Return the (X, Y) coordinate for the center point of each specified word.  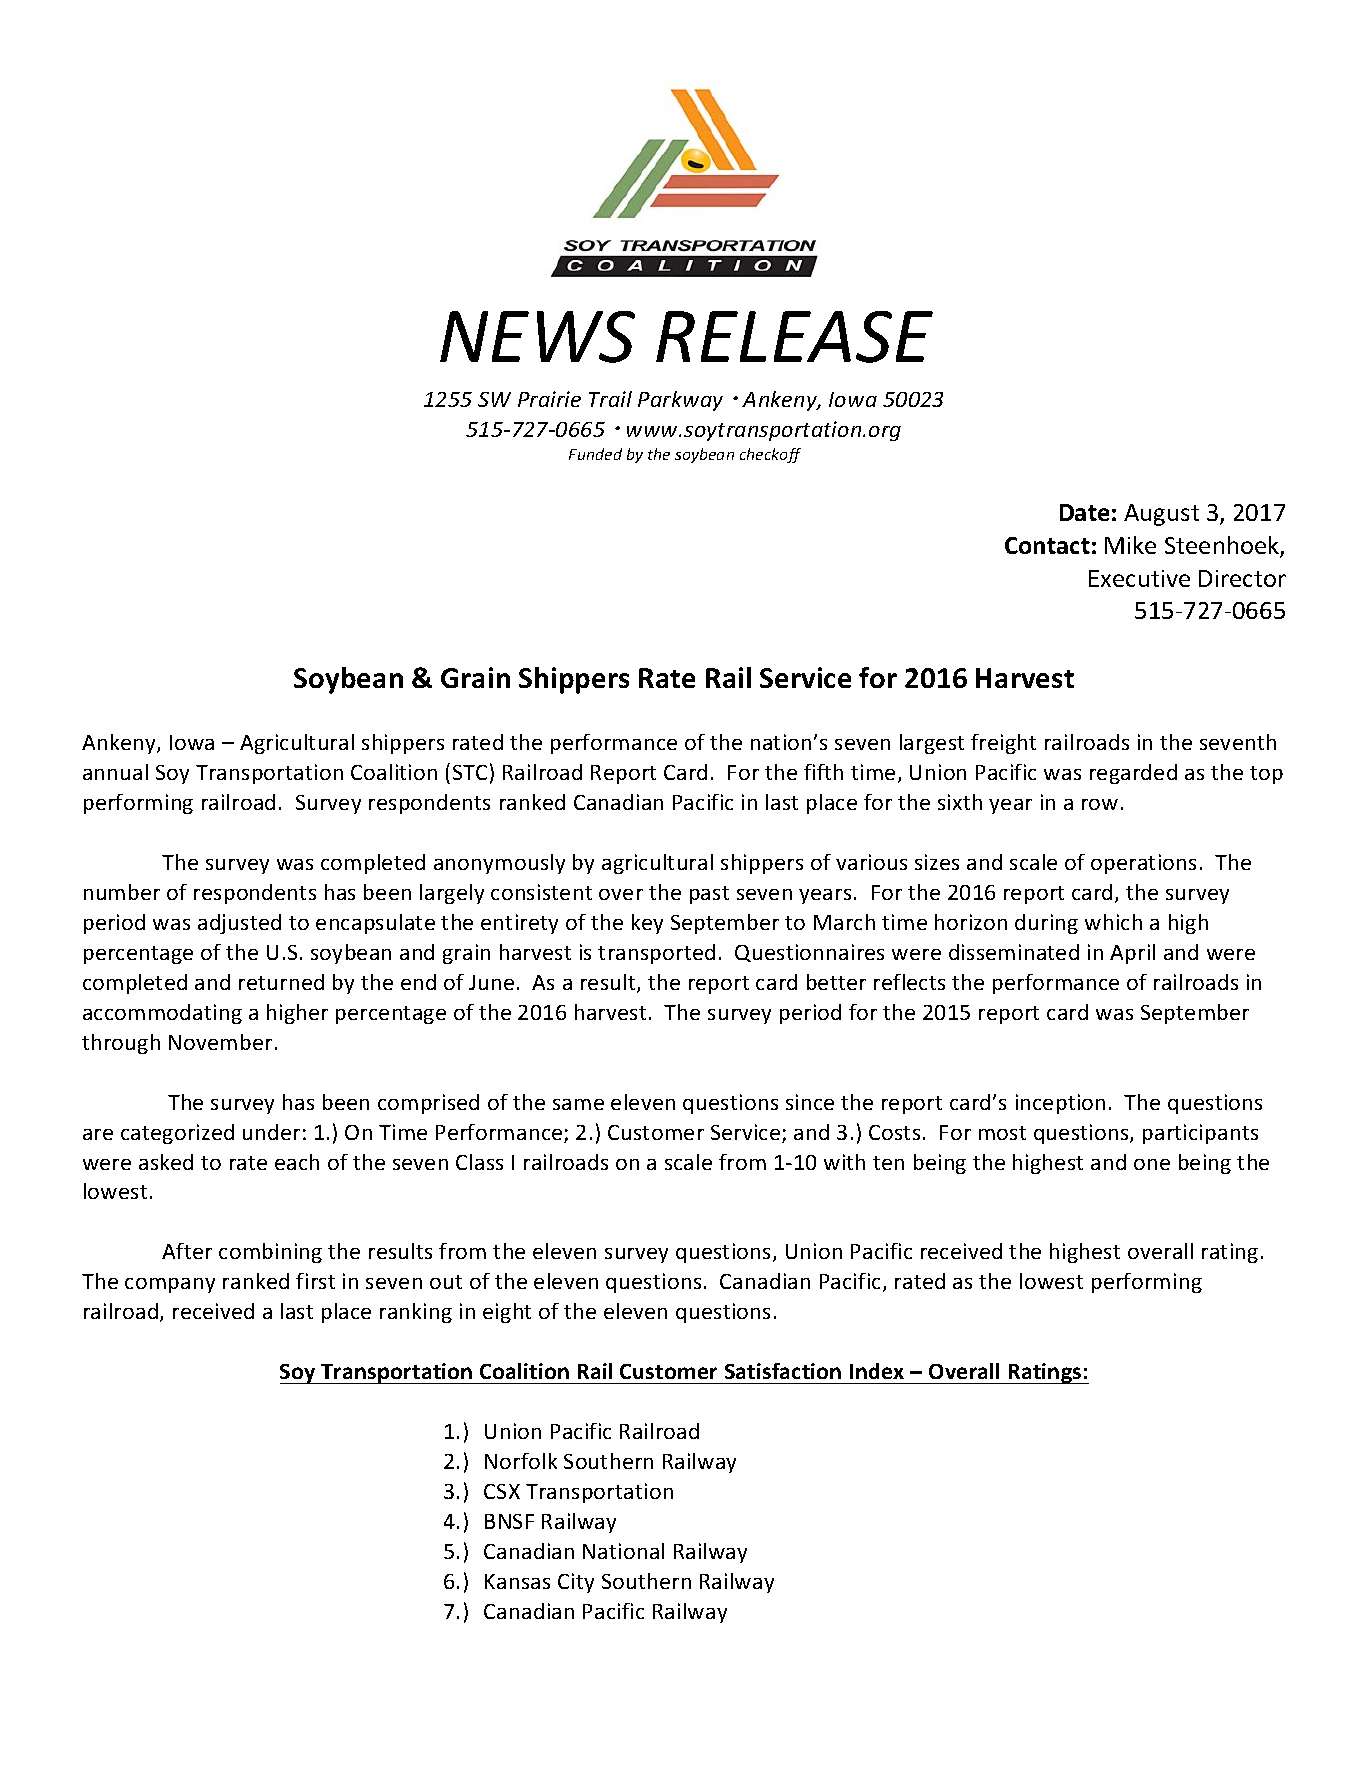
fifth (823, 772)
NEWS (537, 337)
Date (1084, 512)
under (271, 1132)
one (1152, 1164)
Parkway (680, 401)
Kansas (517, 1581)
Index (877, 1371)
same (578, 1104)
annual (115, 772)
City (576, 1583)
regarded (1133, 774)
